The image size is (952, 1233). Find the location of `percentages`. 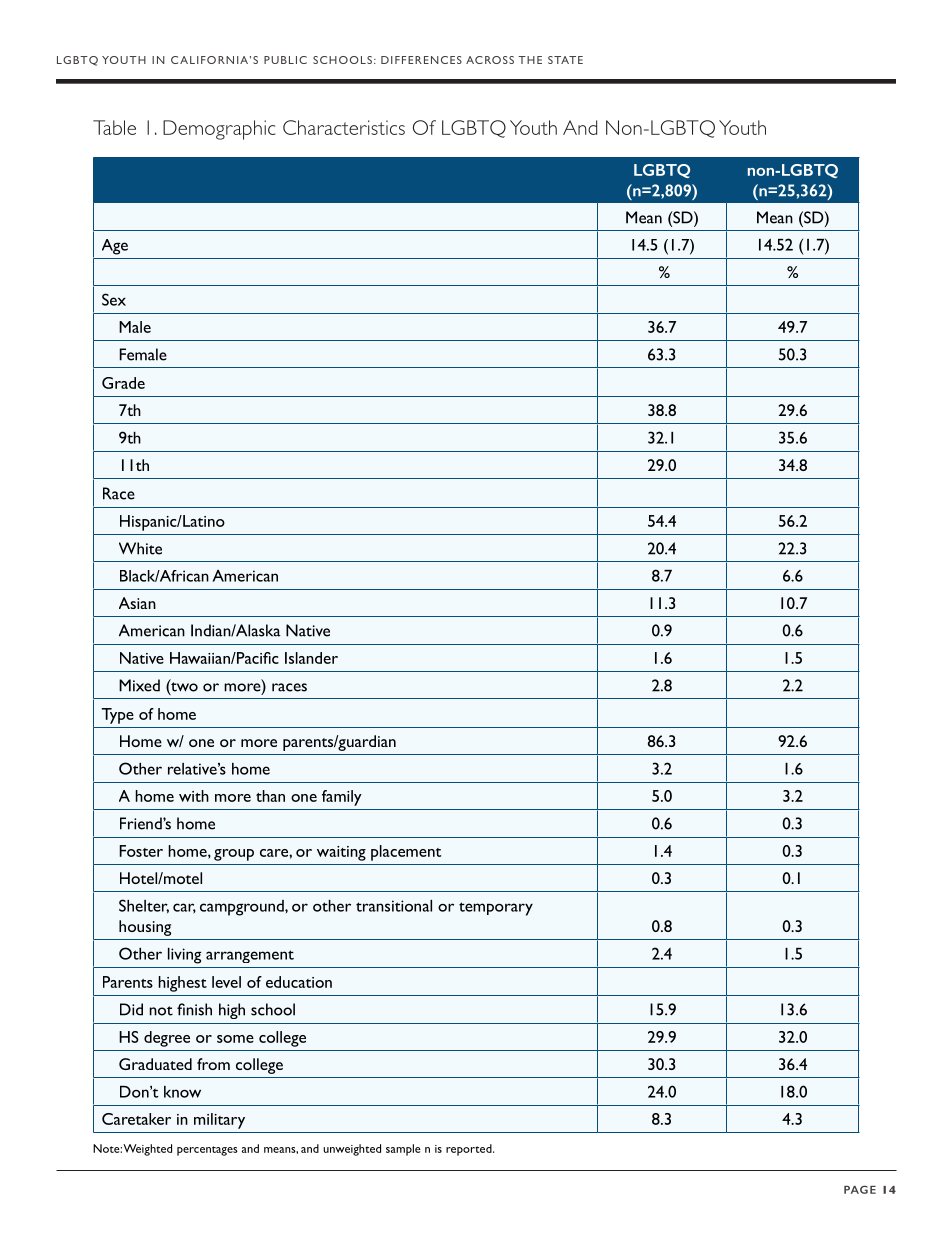

percentages is located at coordinates (207, 1151).
